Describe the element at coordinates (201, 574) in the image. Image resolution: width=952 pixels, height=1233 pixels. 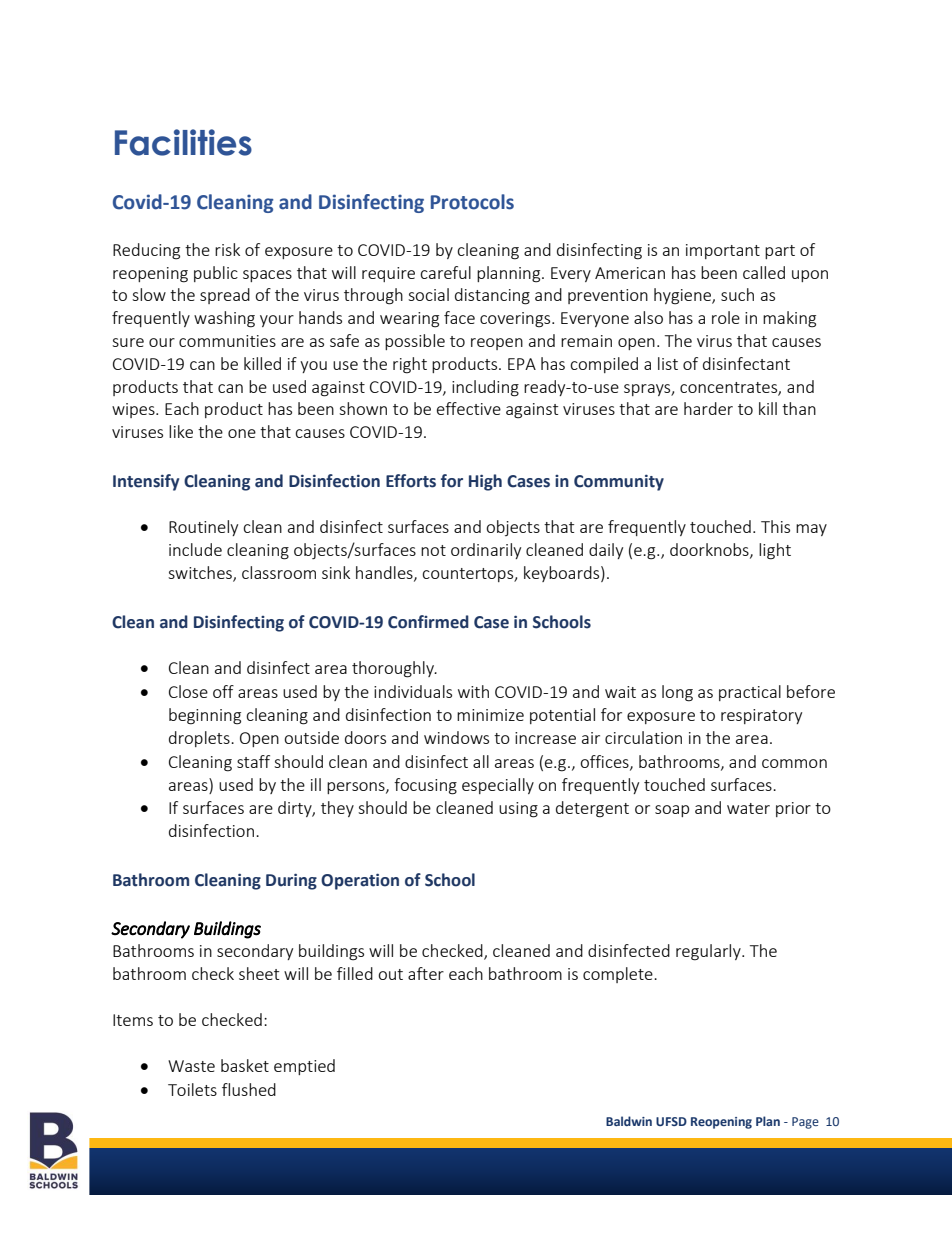
I see `switches` at that location.
